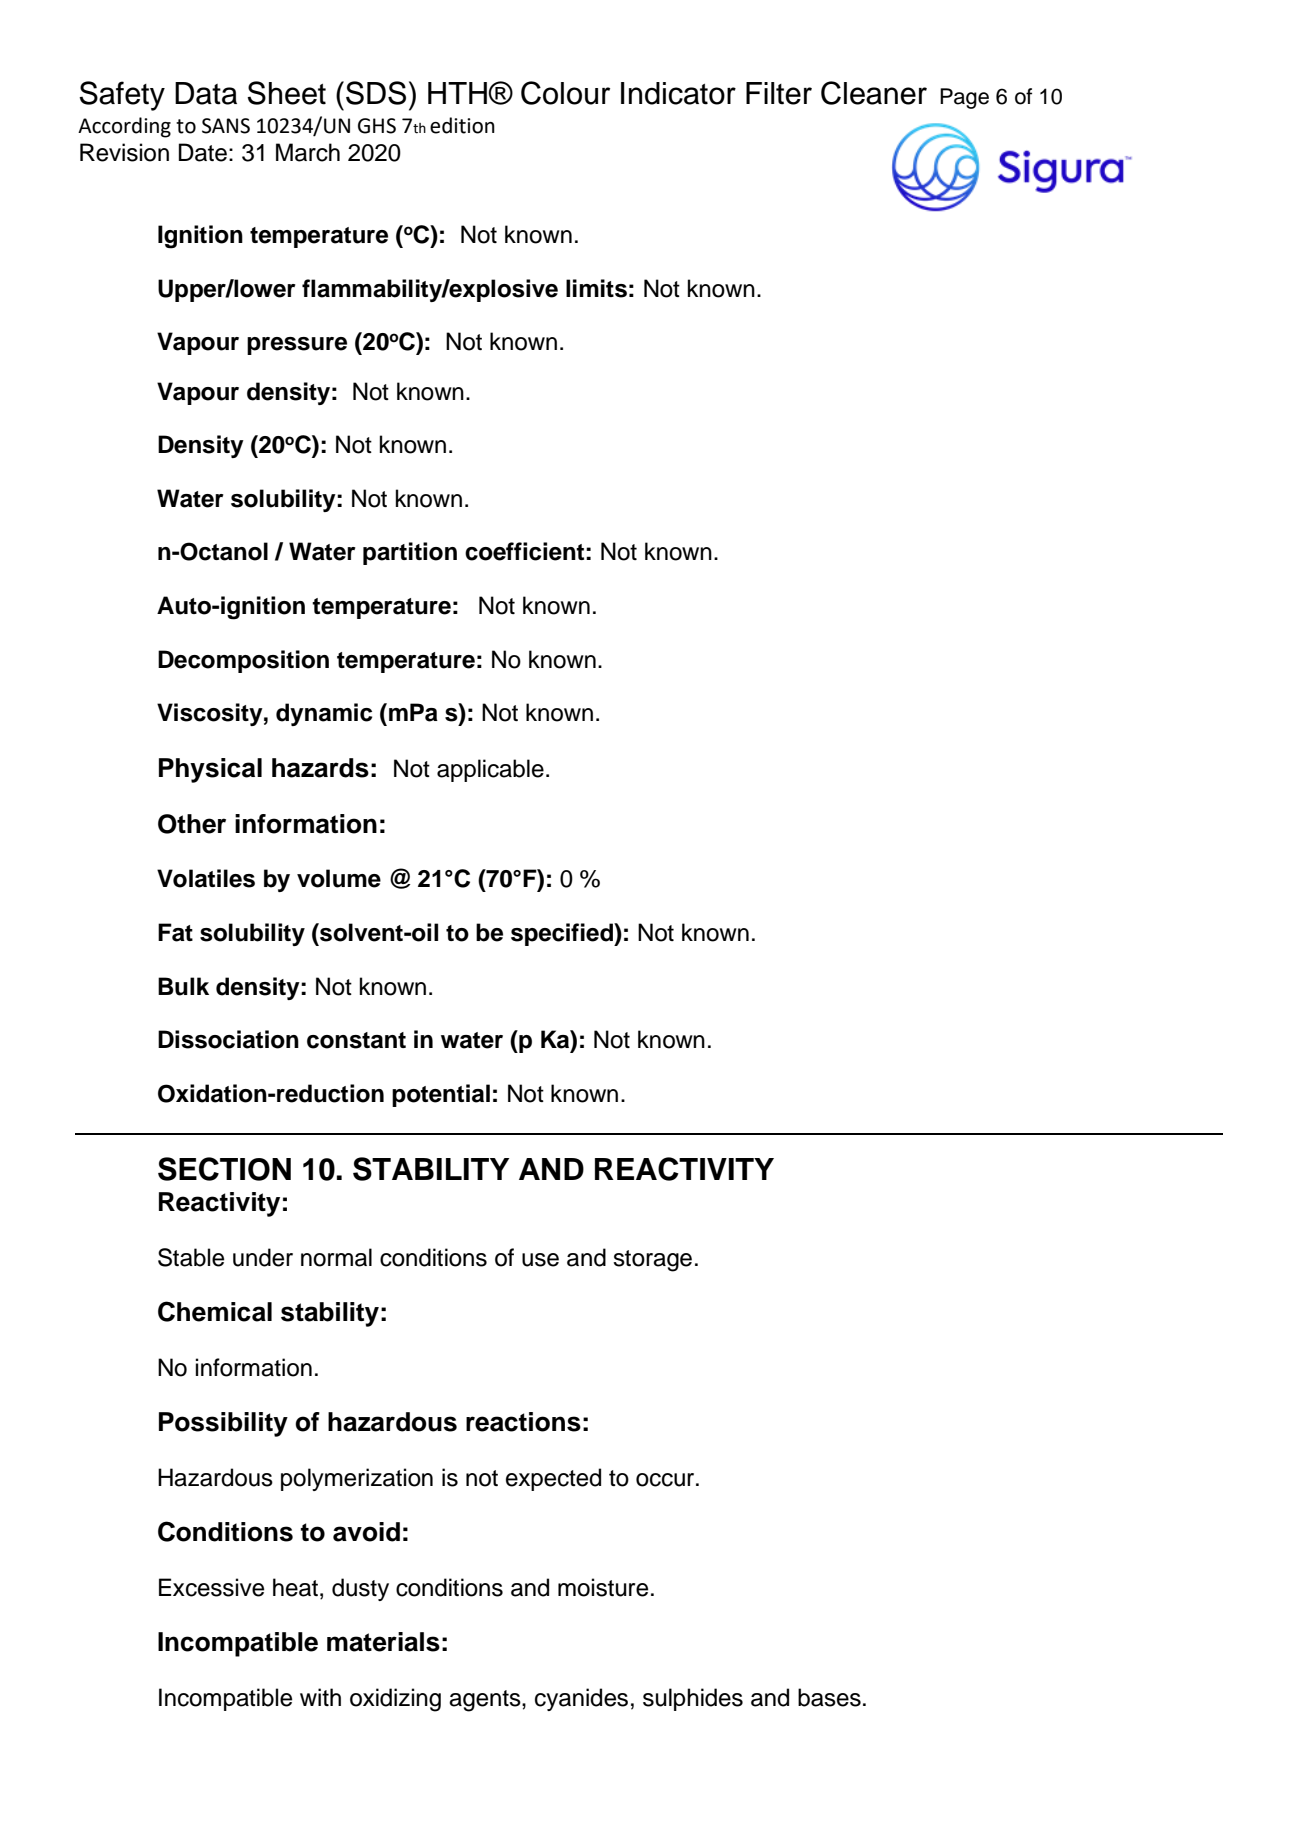 Image resolution: width=1298 pixels, height=1836 pixels. What do you see at coordinates (565, 93) in the image?
I see `Colour` at bounding box center [565, 93].
